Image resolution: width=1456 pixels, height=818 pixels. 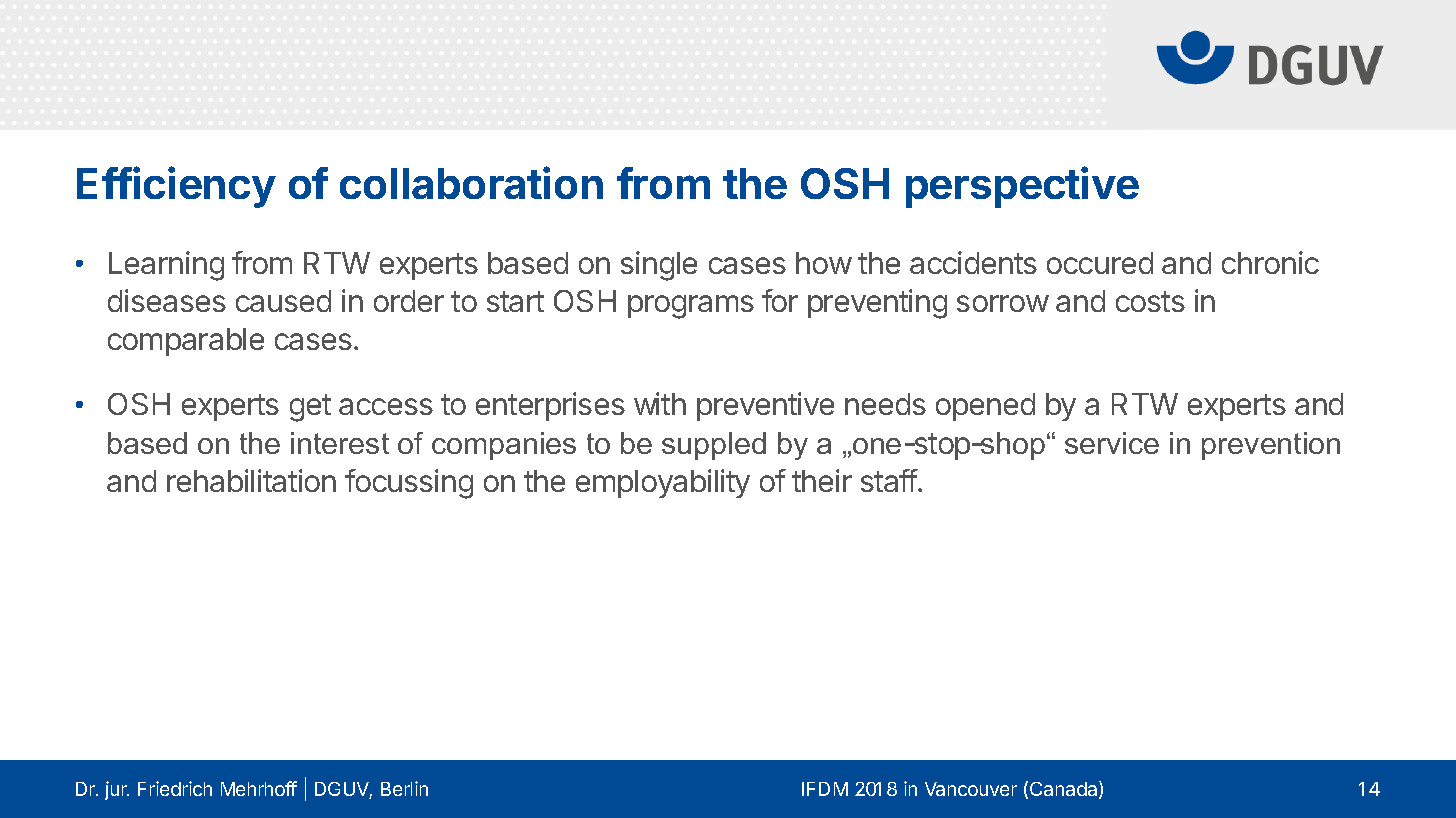 I want to click on service, so click(x=1112, y=443).
